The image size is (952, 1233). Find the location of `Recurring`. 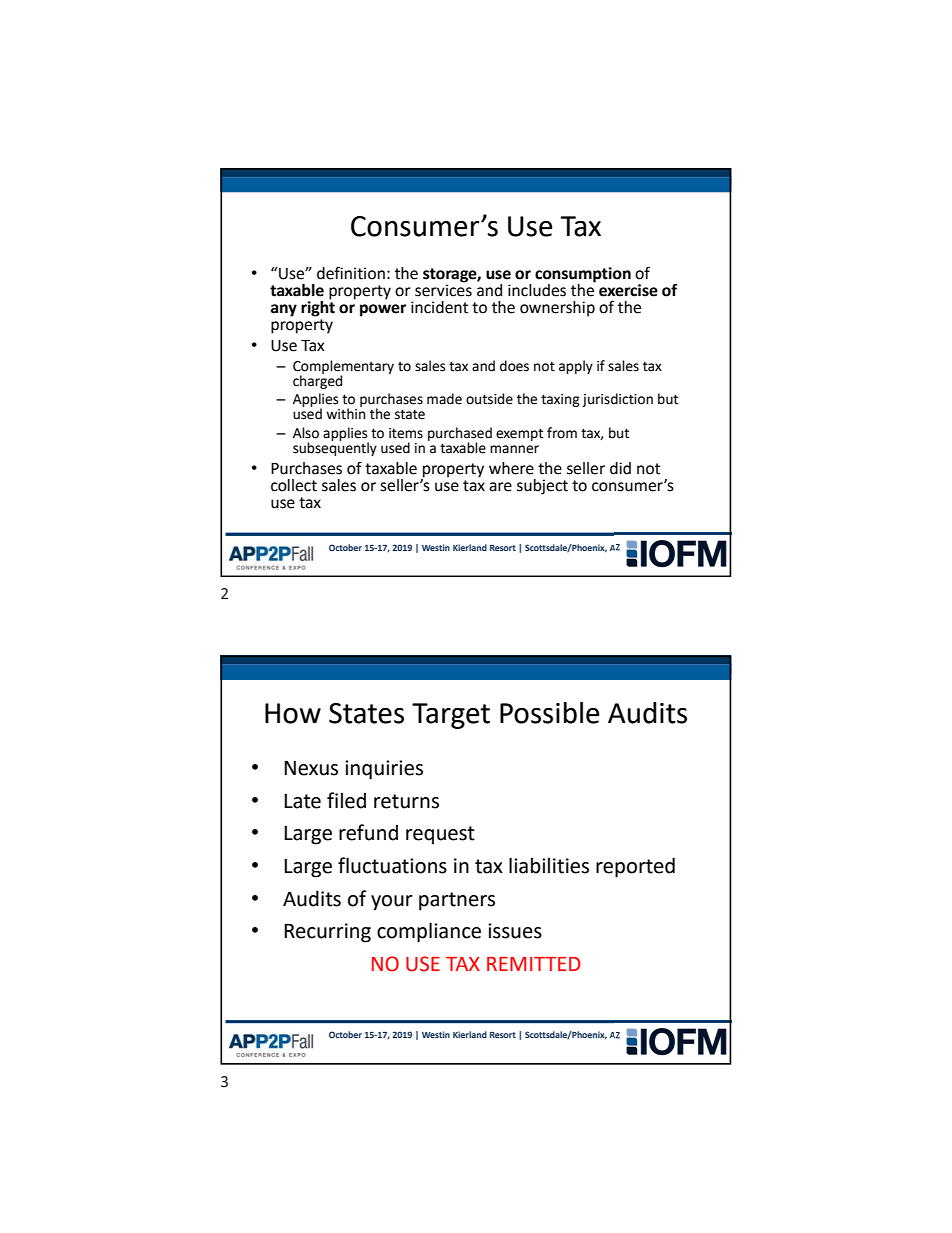

Recurring is located at coordinates (327, 933).
